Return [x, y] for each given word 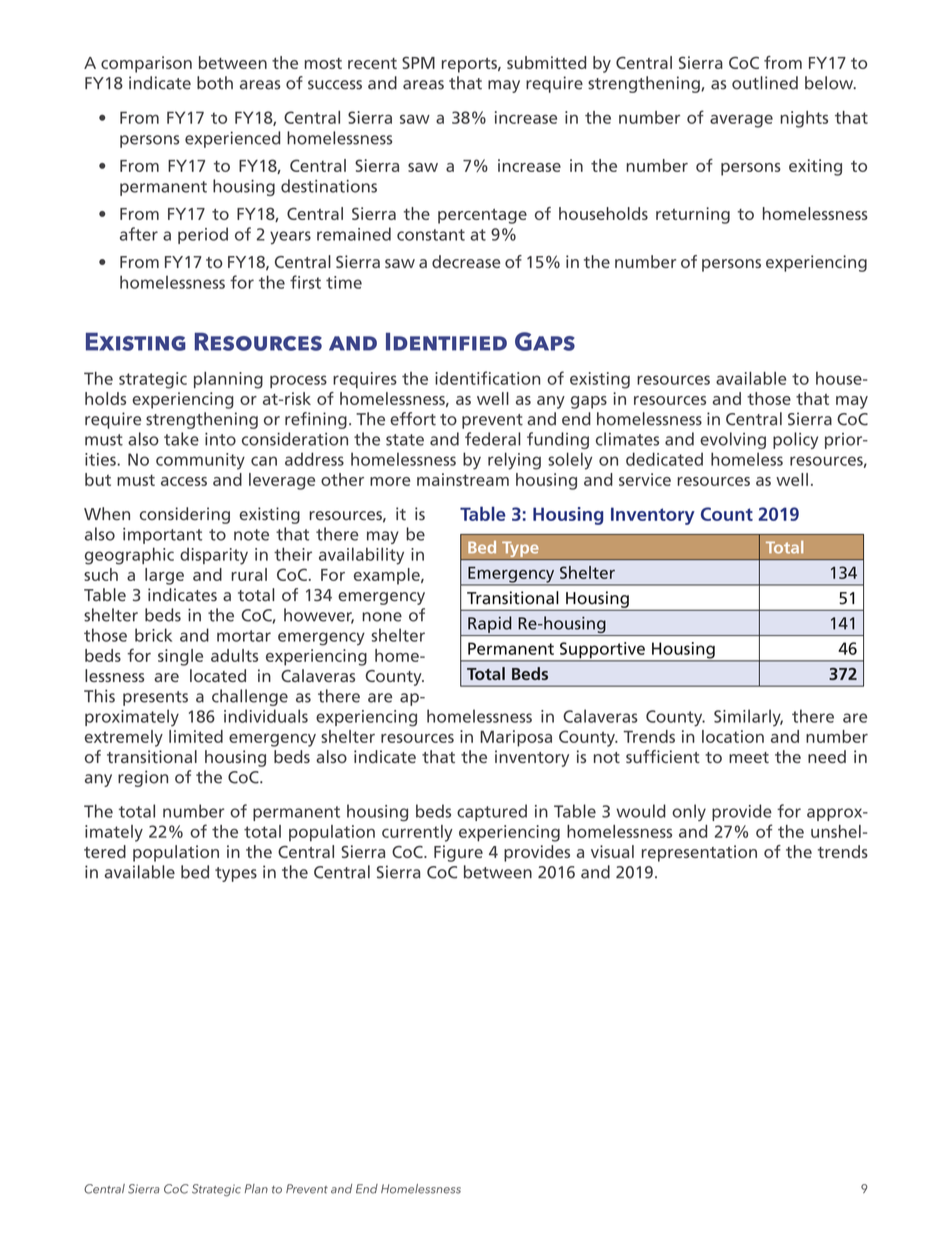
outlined [765, 83]
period [203, 235]
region [143, 778]
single [180, 657]
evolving [733, 440]
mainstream [463, 479]
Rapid [489, 624]
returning [693, 215]
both [215, 83]
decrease [466, 261]
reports [470, 65]
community [200, 461]
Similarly [748, 718]
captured [492, 812]
